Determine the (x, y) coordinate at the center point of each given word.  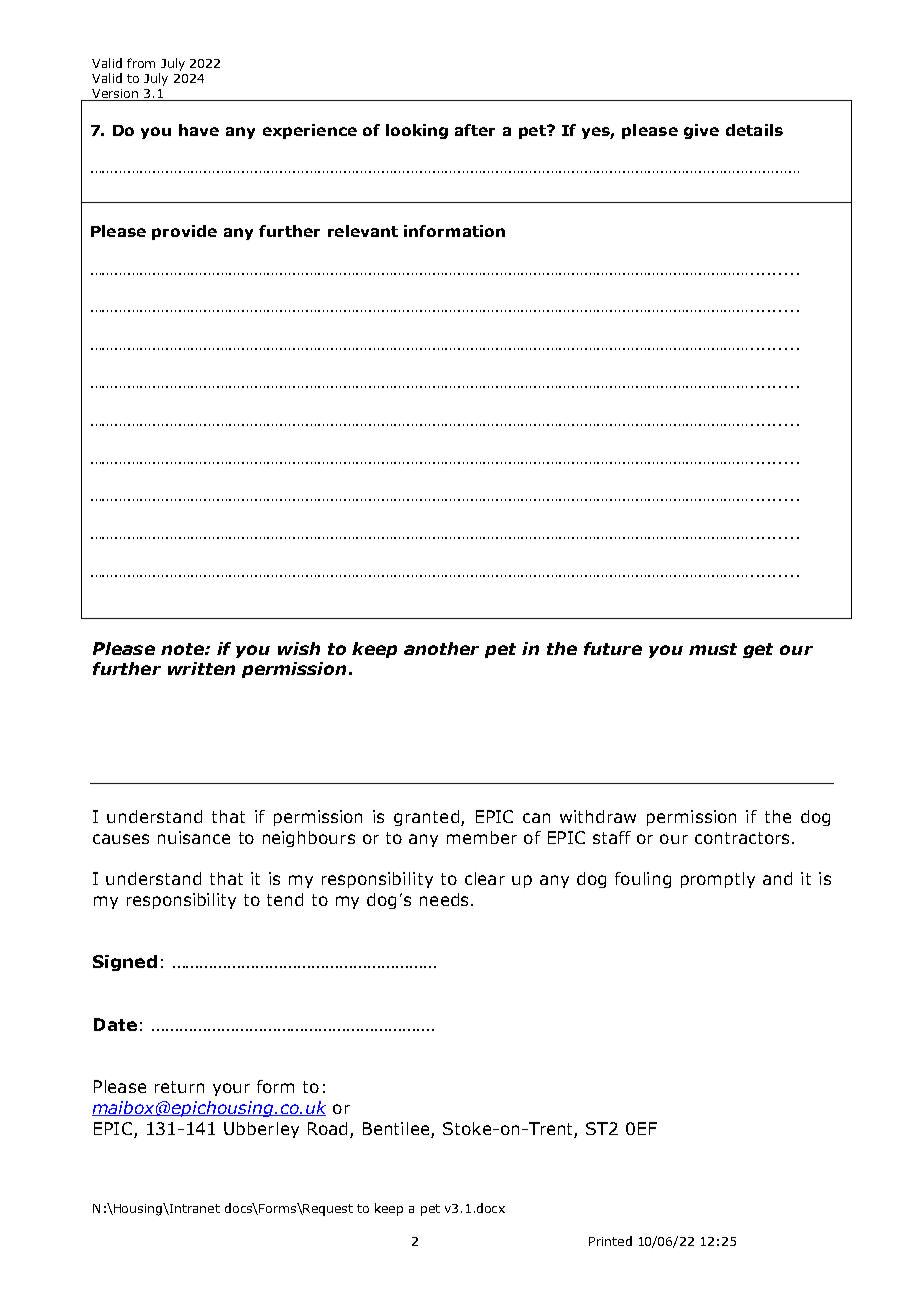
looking (417, 131)
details (754, 130)
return (179, 1087)
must (713, 649)
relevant (363, 231)
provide (184, 232)
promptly (718, 880)
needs (444, 899)
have (199, 130)
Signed (125, 963)
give (701, 131)
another (441, 648)
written (201, 668)
